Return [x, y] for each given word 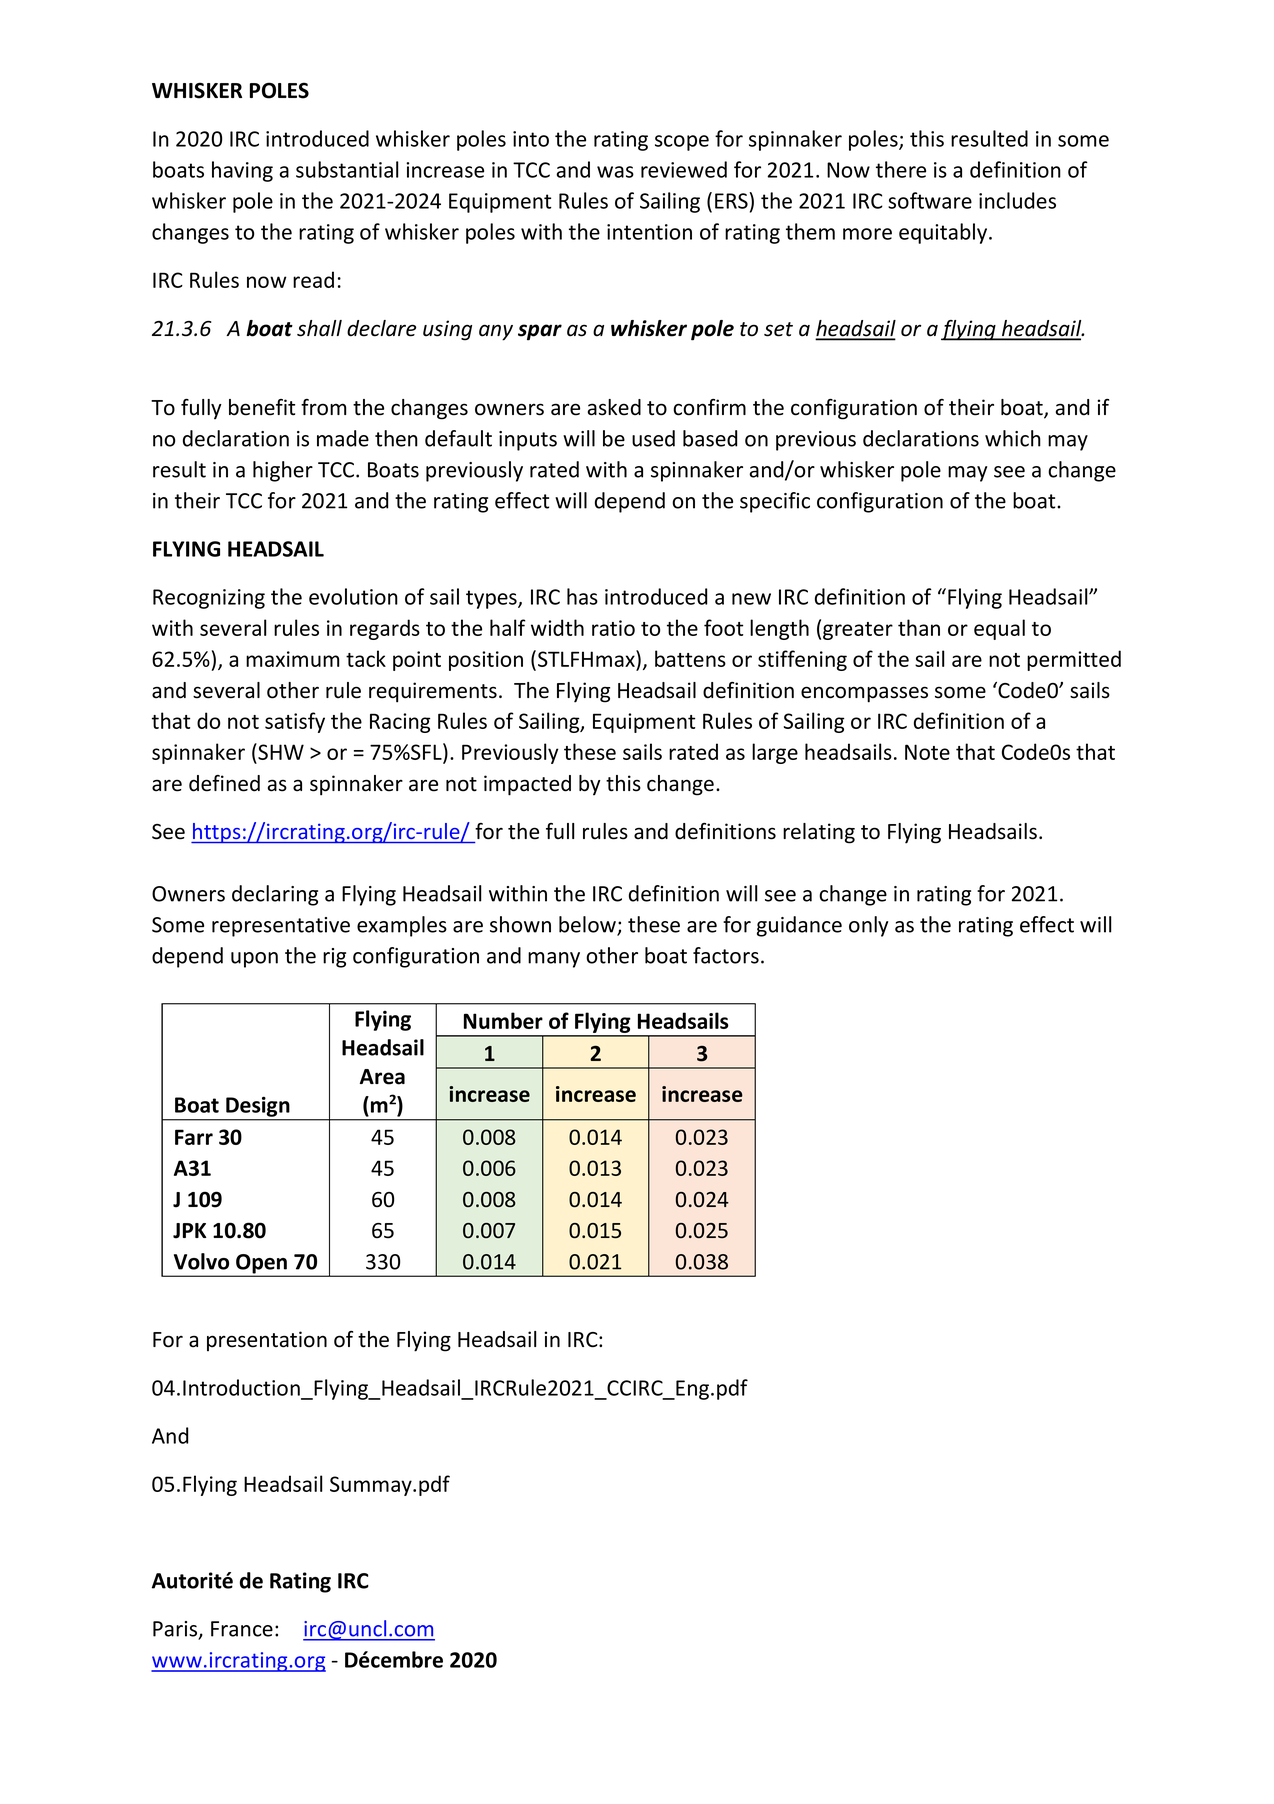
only [868, 926]
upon [254, 960]
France [242, 1629]
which [1013, 438]
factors [726, 955]
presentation [267, 1341]
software [930, 200]
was [615, 172]
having [242, 171]
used [653, 438]
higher [283, 471]
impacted [527, 785]
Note [927, 752]
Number [503, 1020]
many [554, 960]
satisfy [295, 722]
